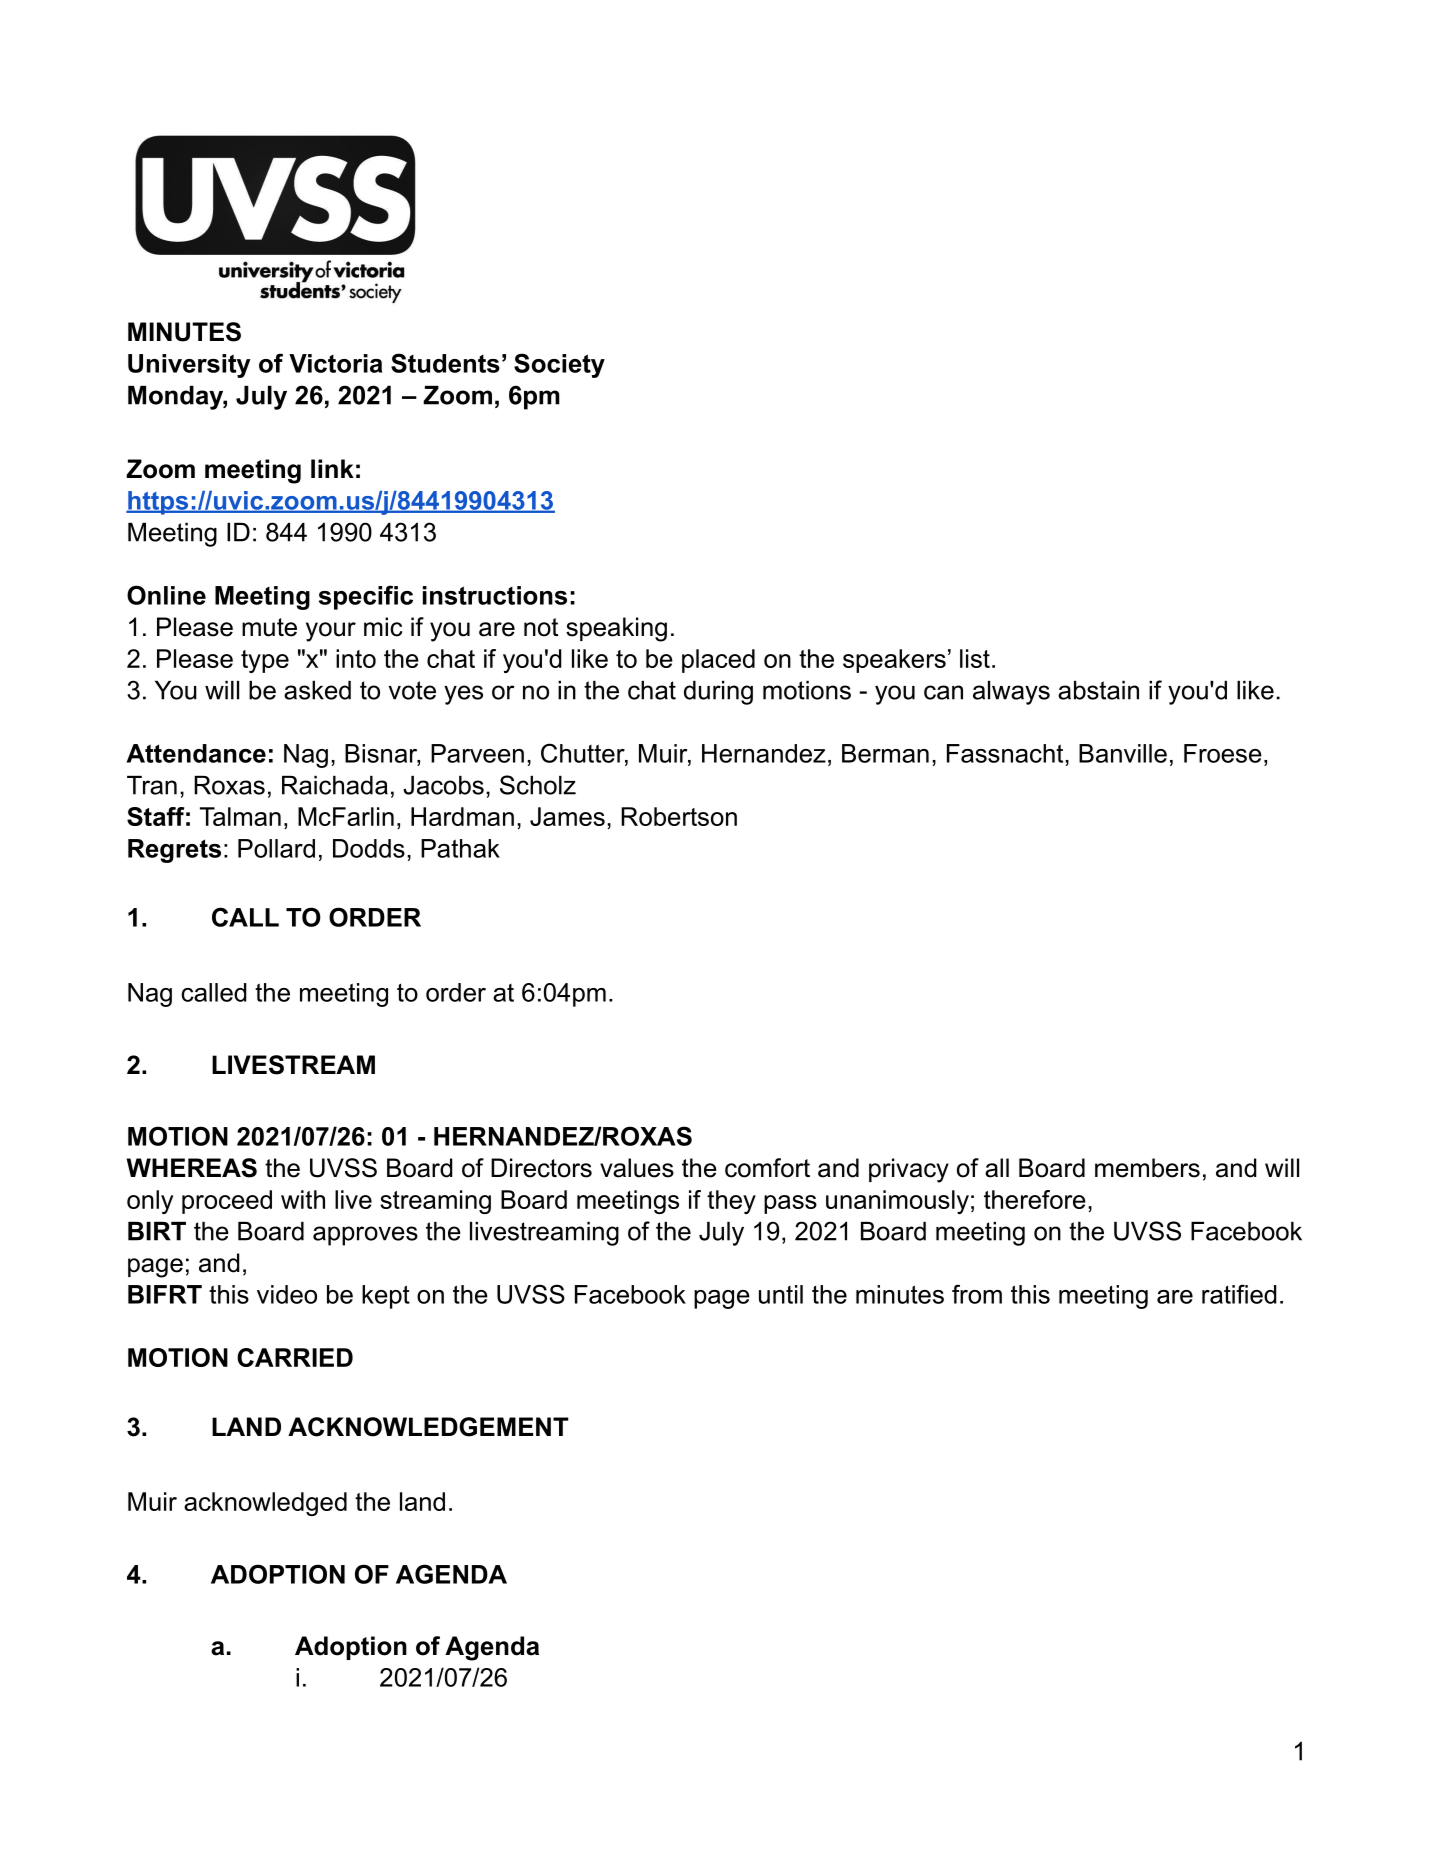 The height and width of the page is (1855, 1433). I want to click on ACKNOWLEDGEMENT, so click(428, 1427).
